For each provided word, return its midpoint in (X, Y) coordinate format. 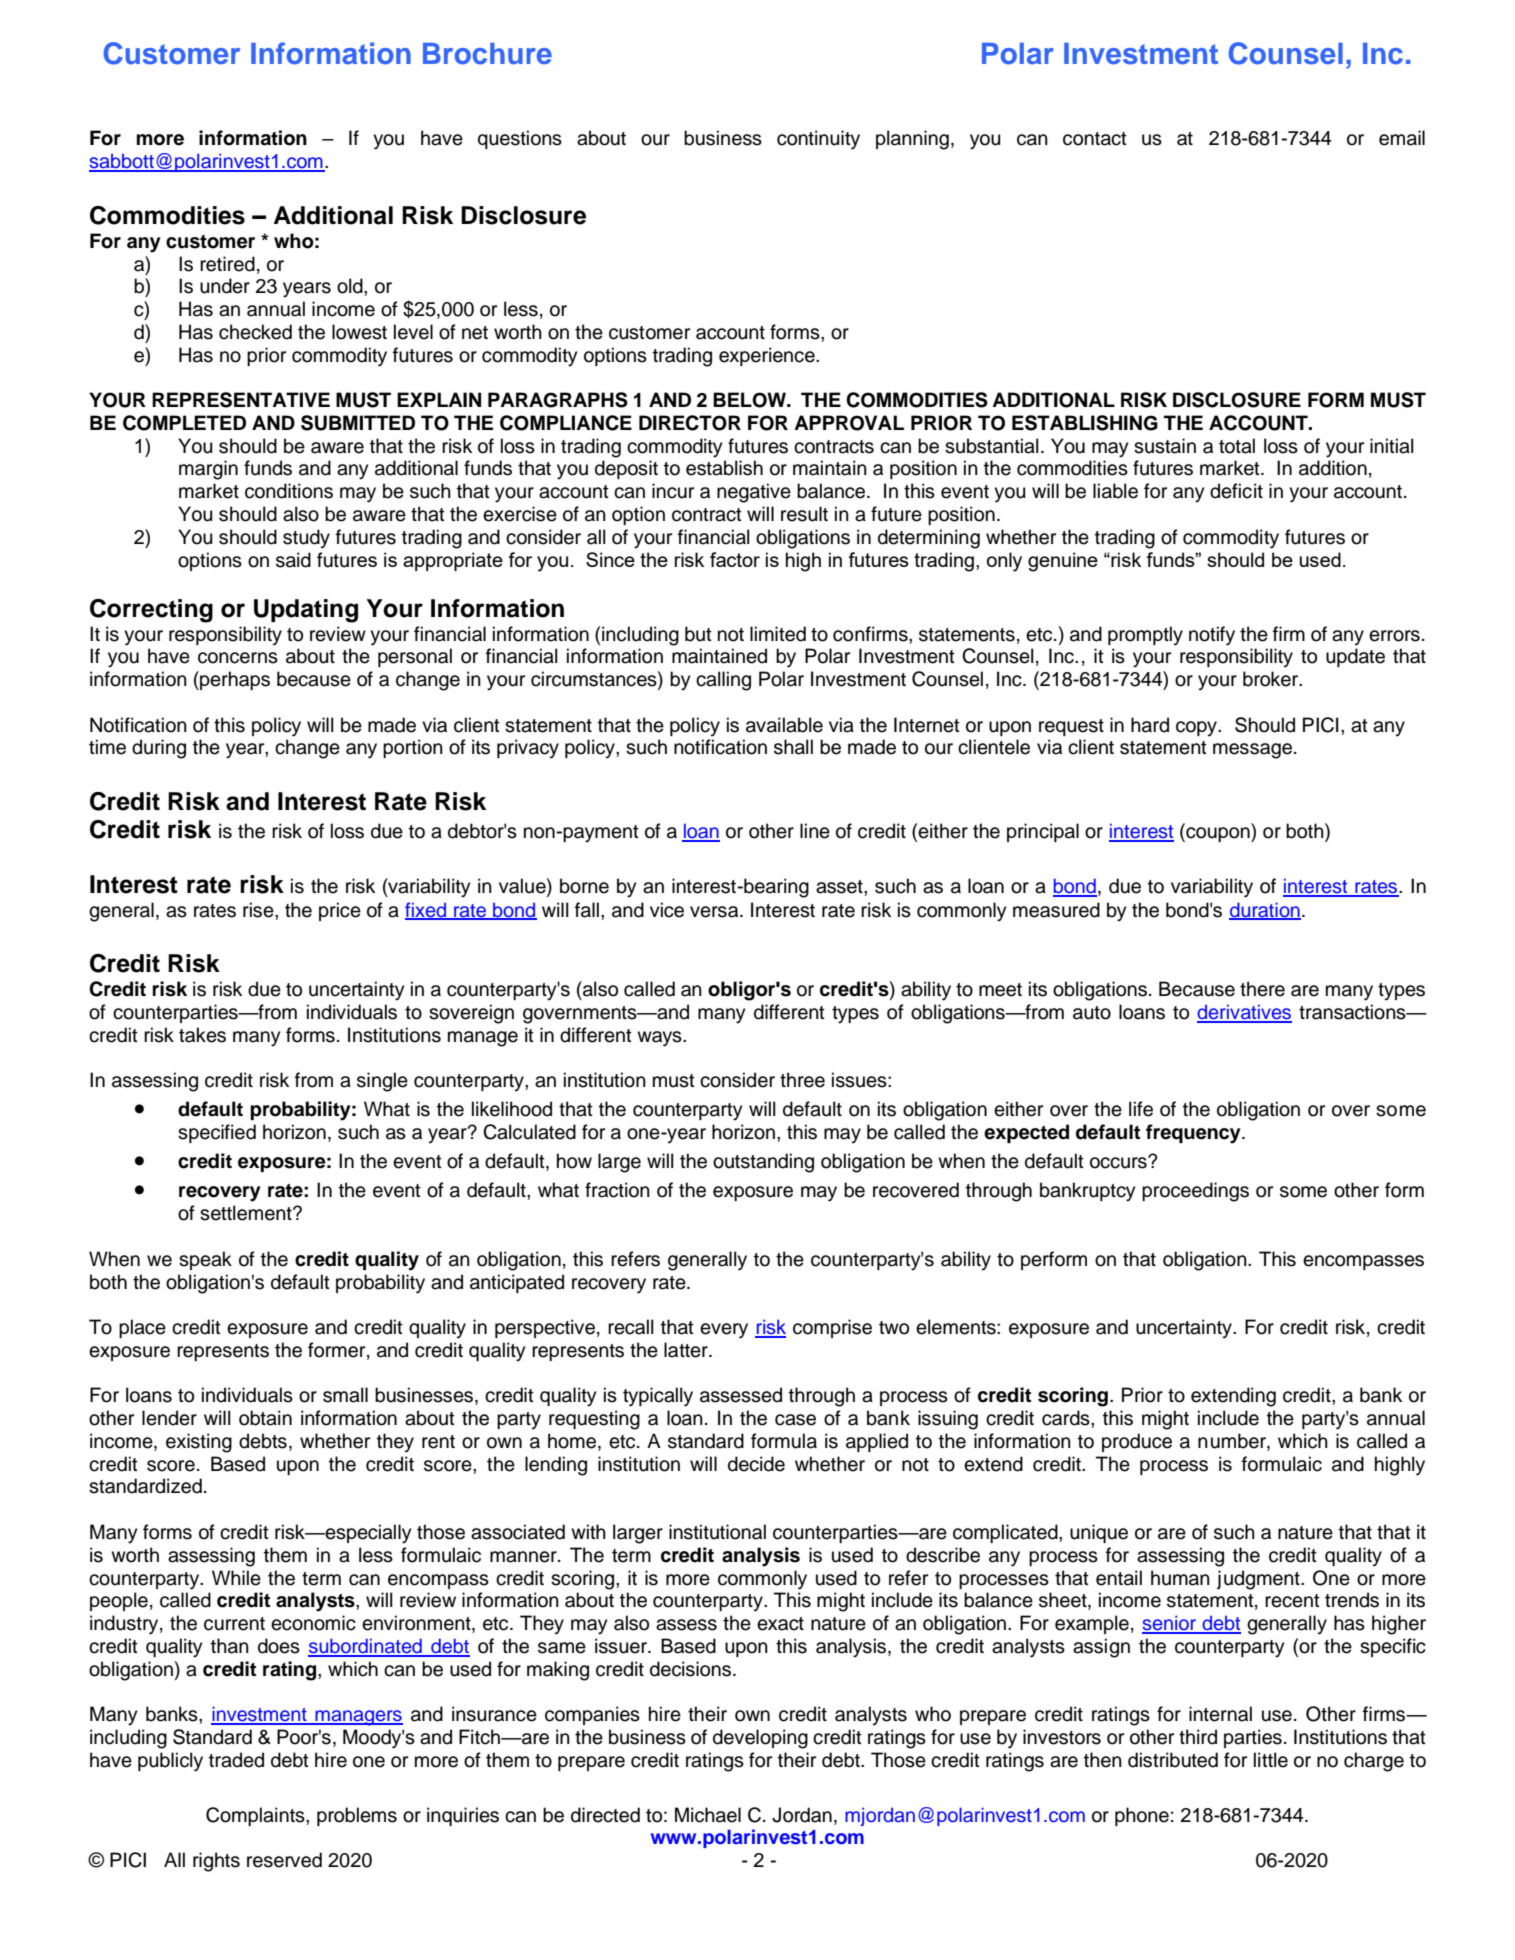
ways (660, 1039)
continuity (818, 140)
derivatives (1244, 1013)
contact (1095, 139)
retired (227, 264)
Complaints (256, 1816)
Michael (708, 1815)
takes (202, 1035)
